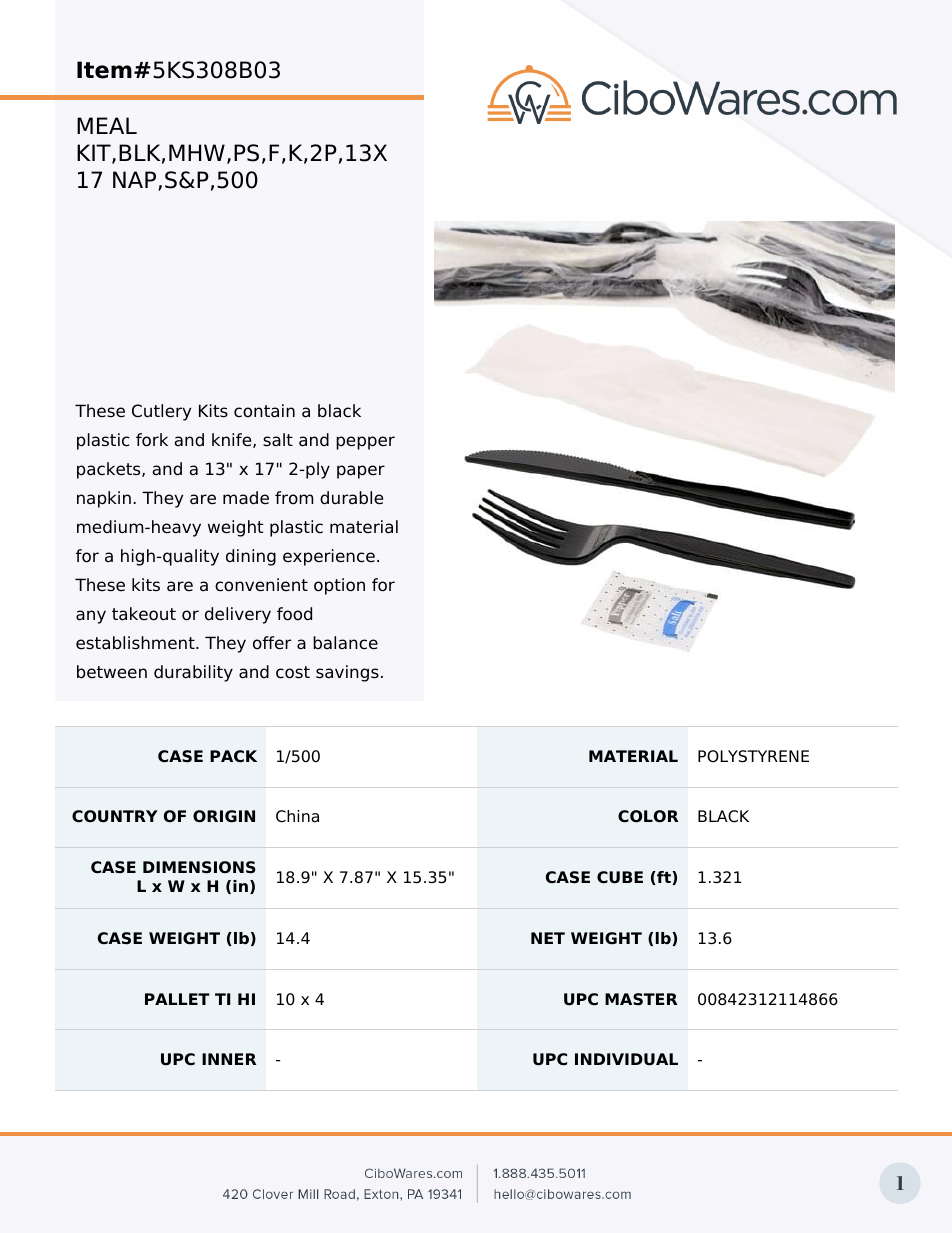 The height and width of the screenshot is (1233, 952). What do you see at coordinates (753, 756) in the screenshot?
I see `POLYSTYRENE` at bounding box center [753, 756].
